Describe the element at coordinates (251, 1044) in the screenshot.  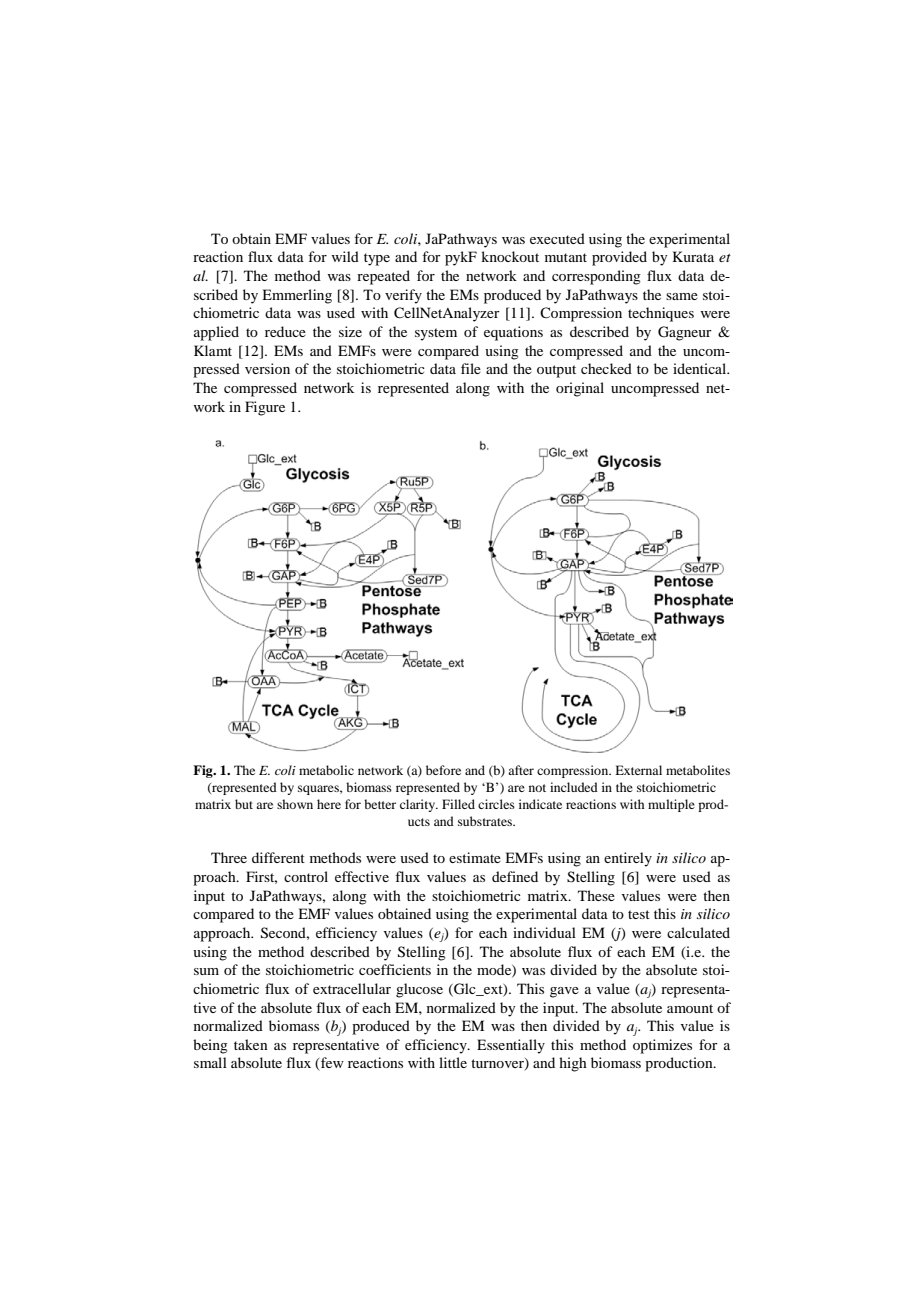
I see `taken` at that location.
